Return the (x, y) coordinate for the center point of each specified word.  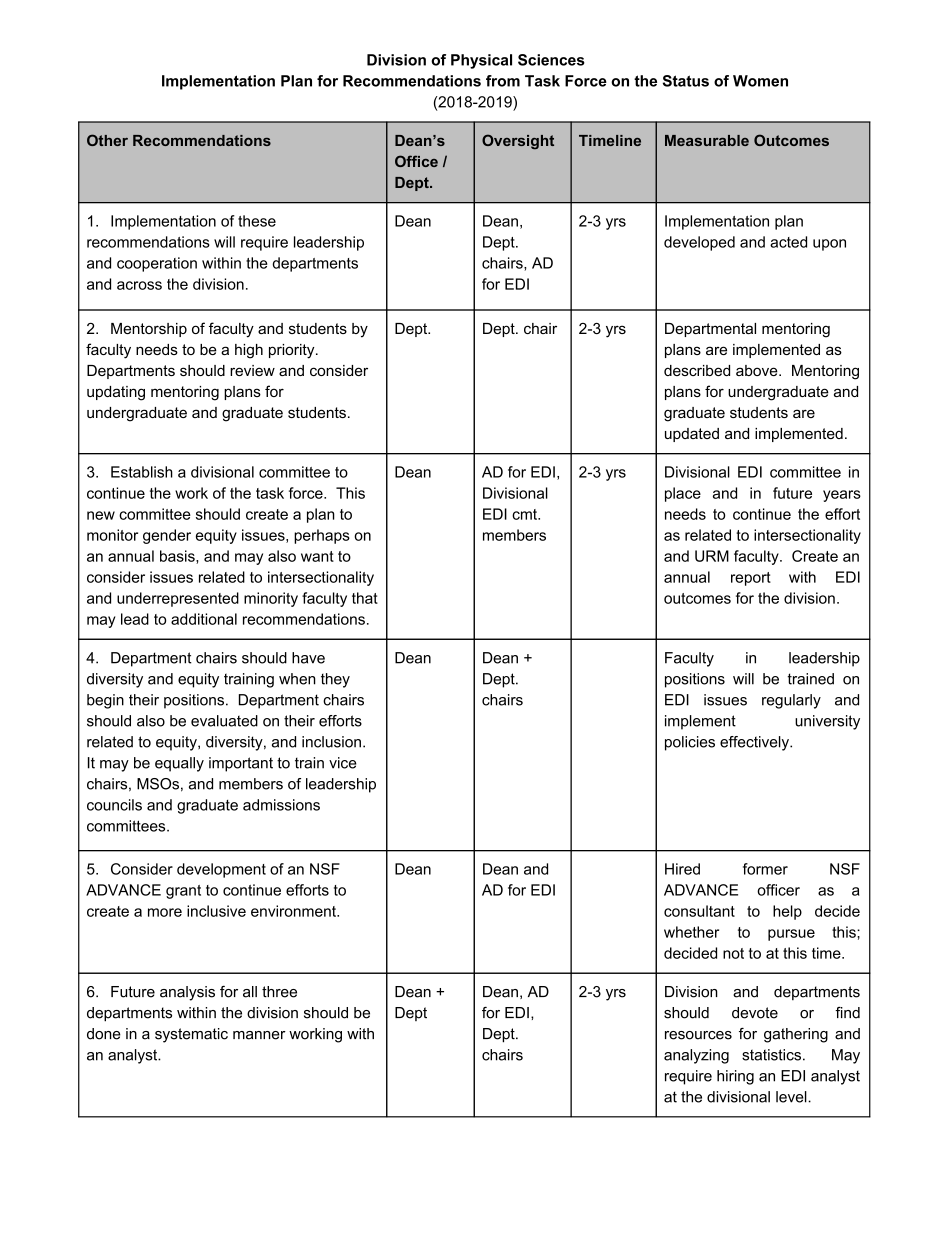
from (503, 81)
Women (760, 81)
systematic (191, 1035)
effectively (755, 743)
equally (179, 764)
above (758, 370)
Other (107, 140)
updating (116, 393)
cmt (525, 514)
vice (343, 763)
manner (259, 1035)
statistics (771, 1055)
